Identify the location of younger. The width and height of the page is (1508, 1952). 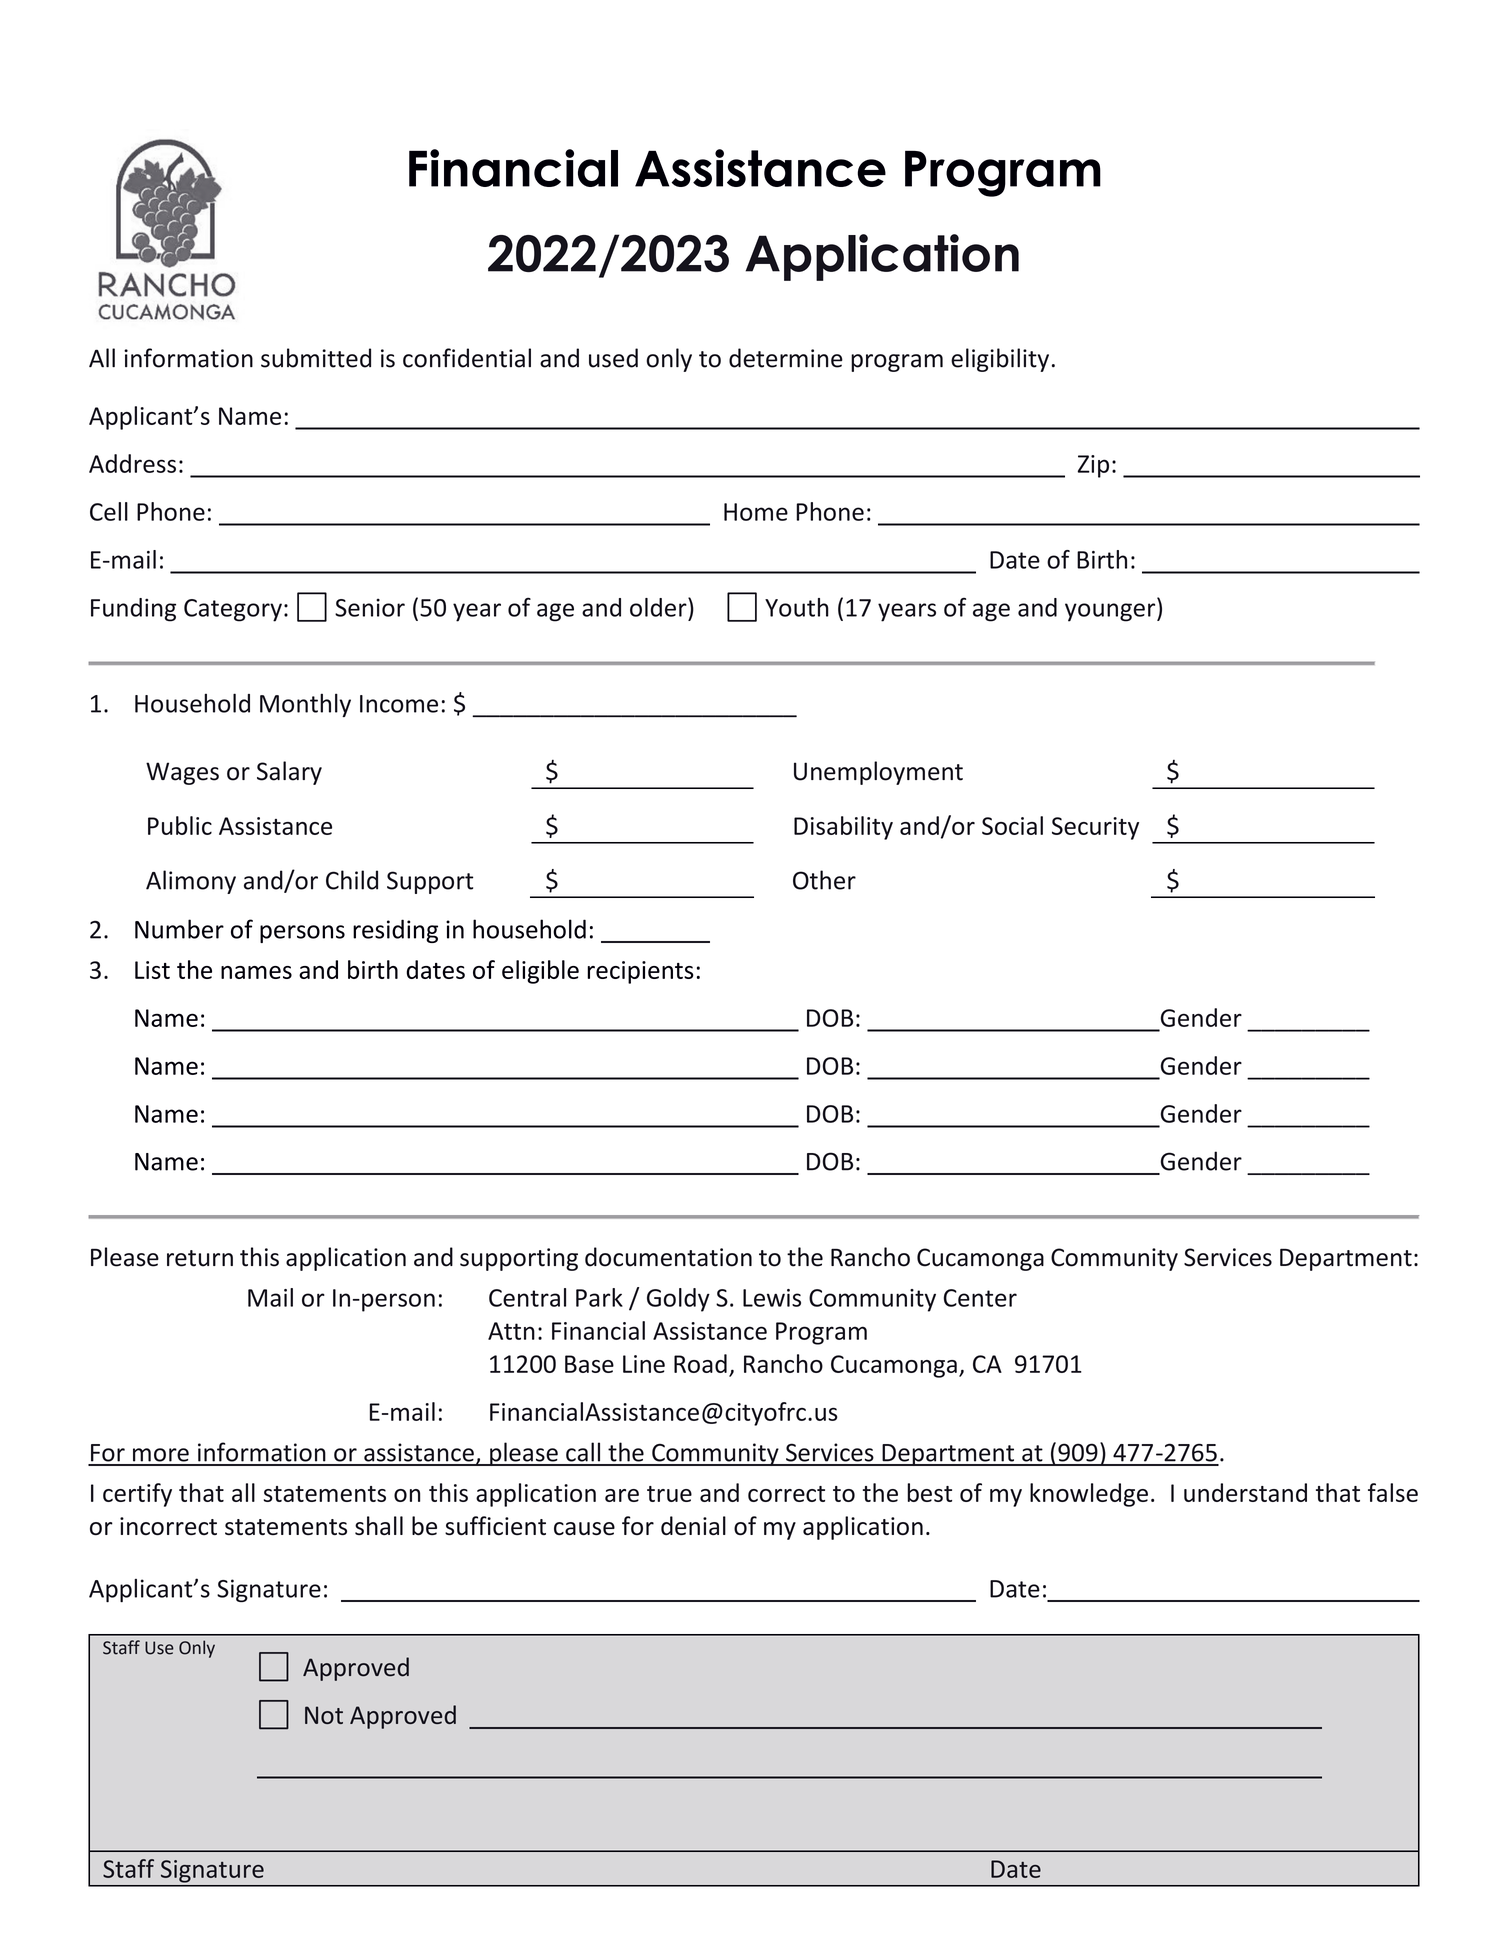
(1111, 612).
